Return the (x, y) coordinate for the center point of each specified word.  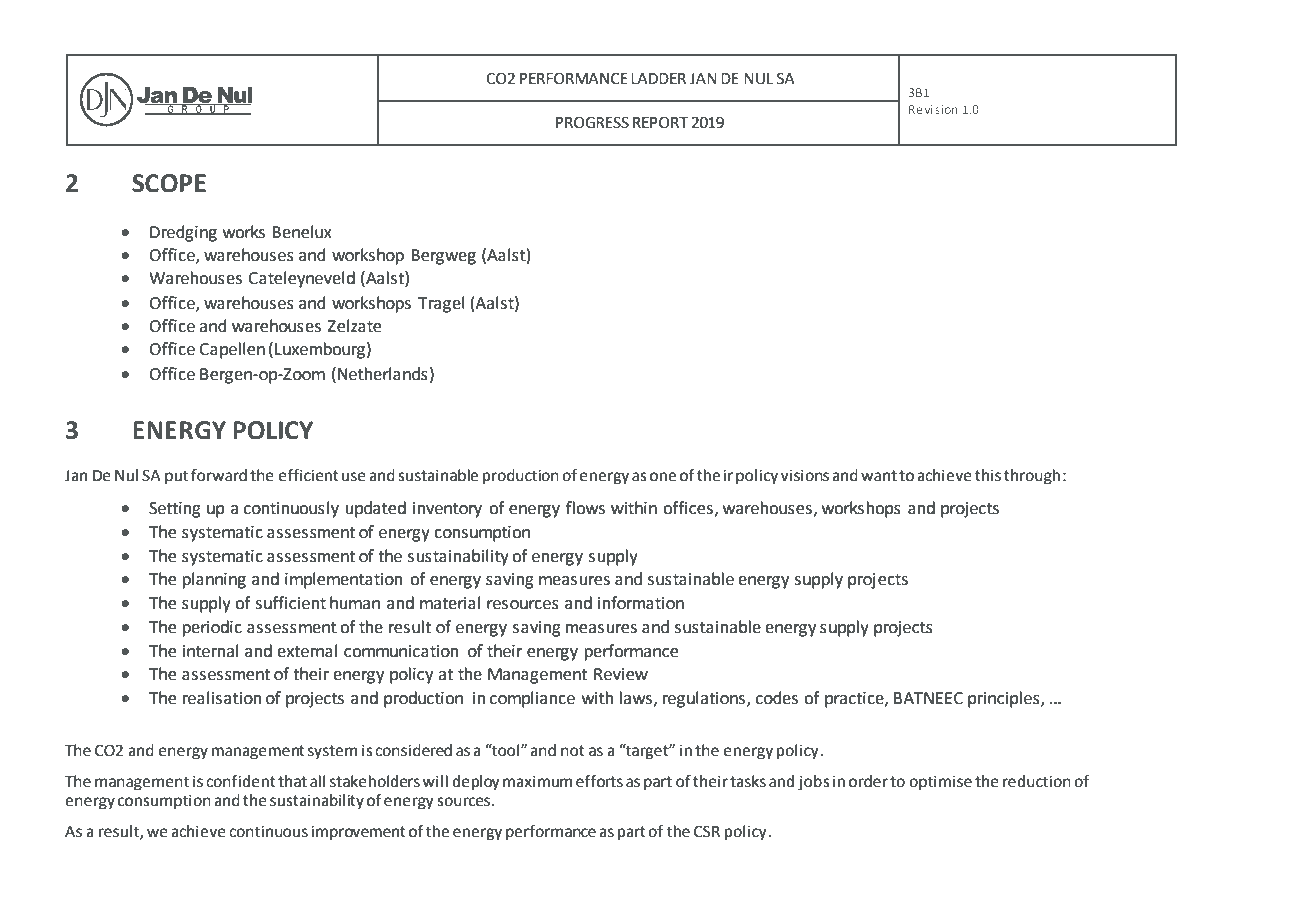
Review (621, 674)
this (988, 475)
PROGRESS (592, 122)
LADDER (658, 78)
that (292, 781)
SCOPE (169, 183)
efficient (309, 475)
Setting (175, 510)
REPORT (660, 122)
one (663, 477)
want (879, 476)
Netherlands (383, 374)
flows (585, 508)
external (307, 651)
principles (1005, 699)
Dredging (183, 233)
